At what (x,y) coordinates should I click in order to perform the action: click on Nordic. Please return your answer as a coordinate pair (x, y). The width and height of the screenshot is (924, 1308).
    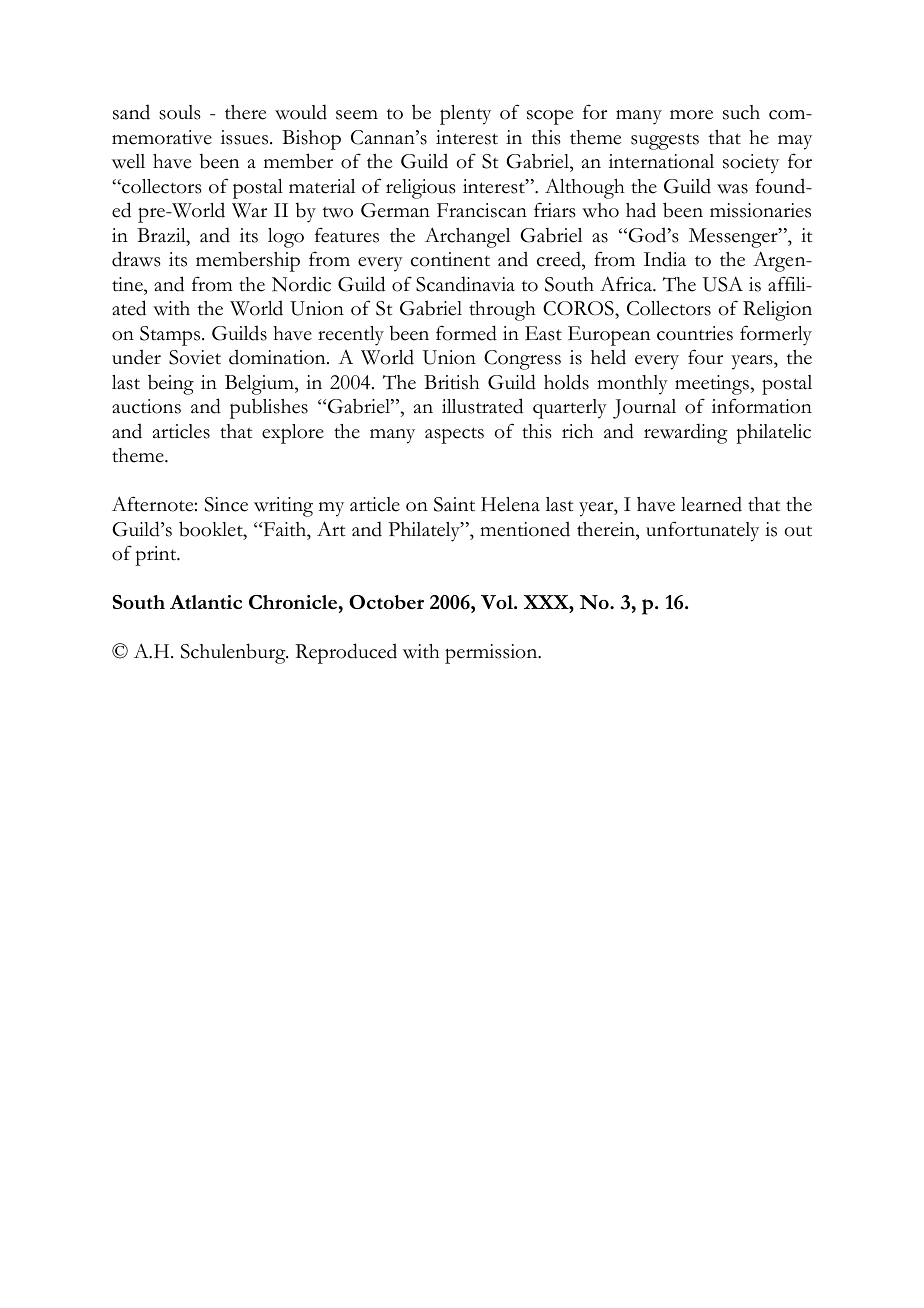
    Looking at the image, I should click on (301, 284).
